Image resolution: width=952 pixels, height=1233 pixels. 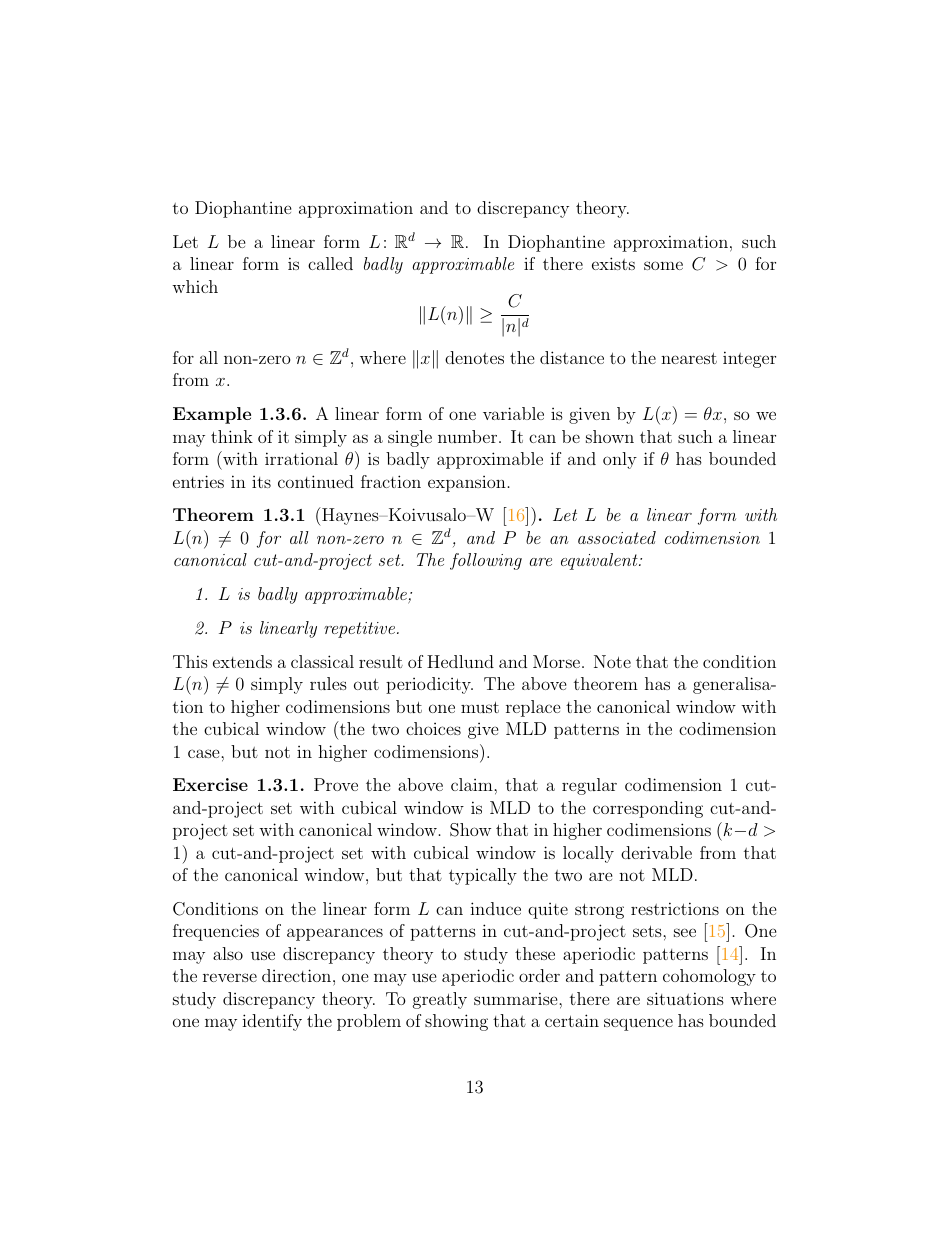 What do you see at coordinates (195, 286) in the screenshot?
I see `which` at bounding box center [195, 286].
